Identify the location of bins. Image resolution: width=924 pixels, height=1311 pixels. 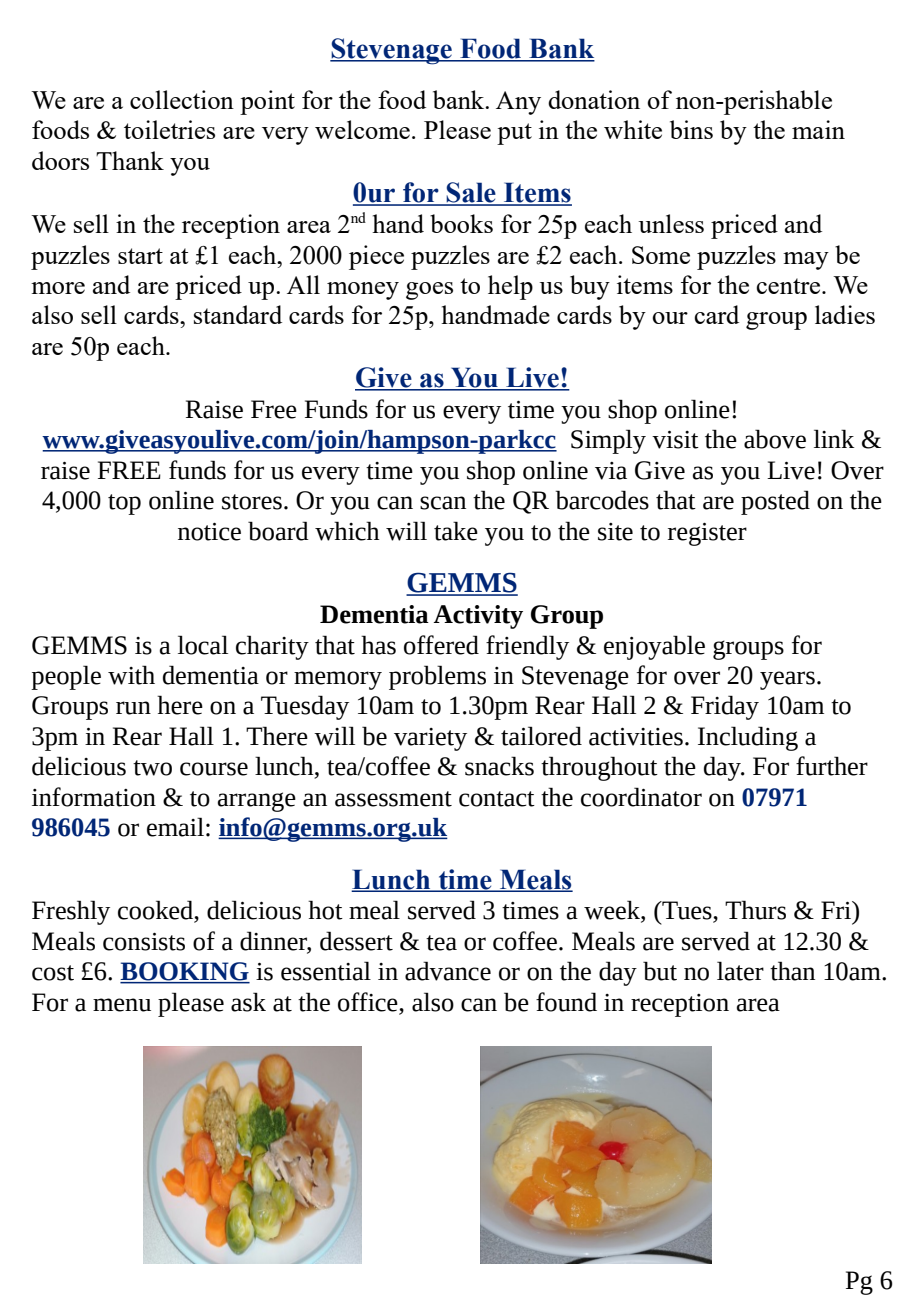
(691, 129).
